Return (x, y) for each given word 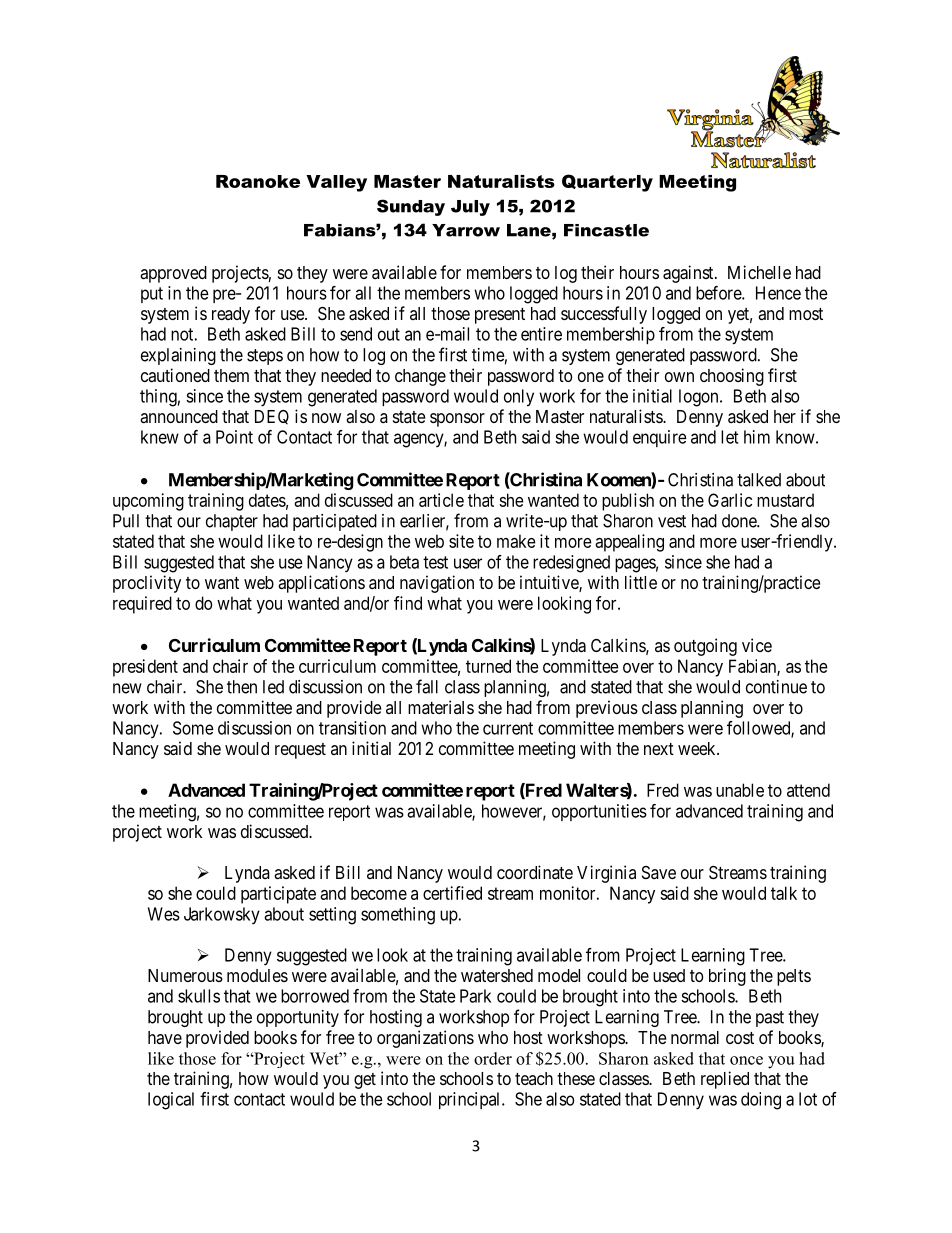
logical (171, 1101)
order (493, 1058)
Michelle (759, 272)
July (470, 208)
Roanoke (258, 181)
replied (725, 1080)
